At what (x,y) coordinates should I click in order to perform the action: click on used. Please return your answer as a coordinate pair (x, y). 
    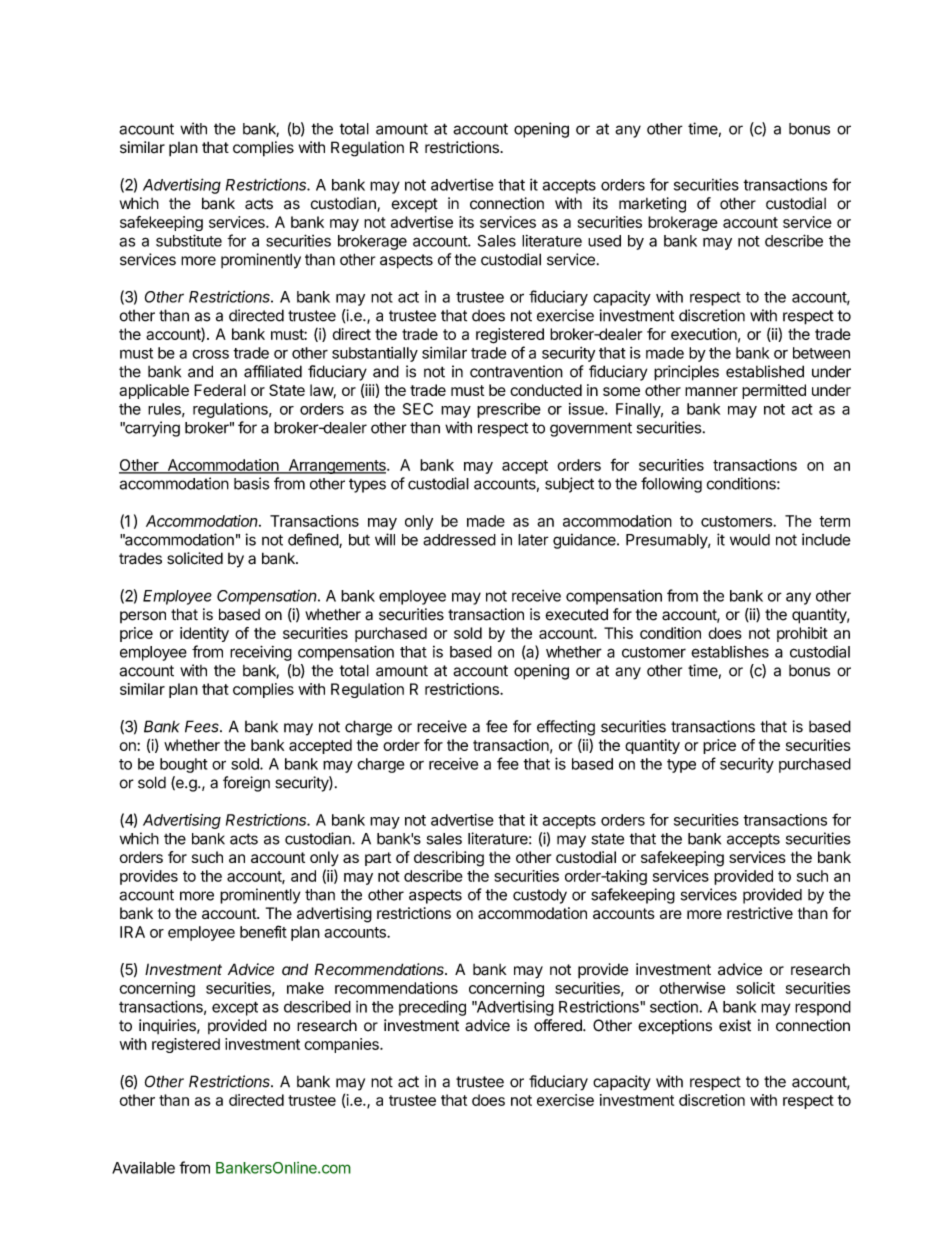
    Looking at the image, I should click on (604, 241).
